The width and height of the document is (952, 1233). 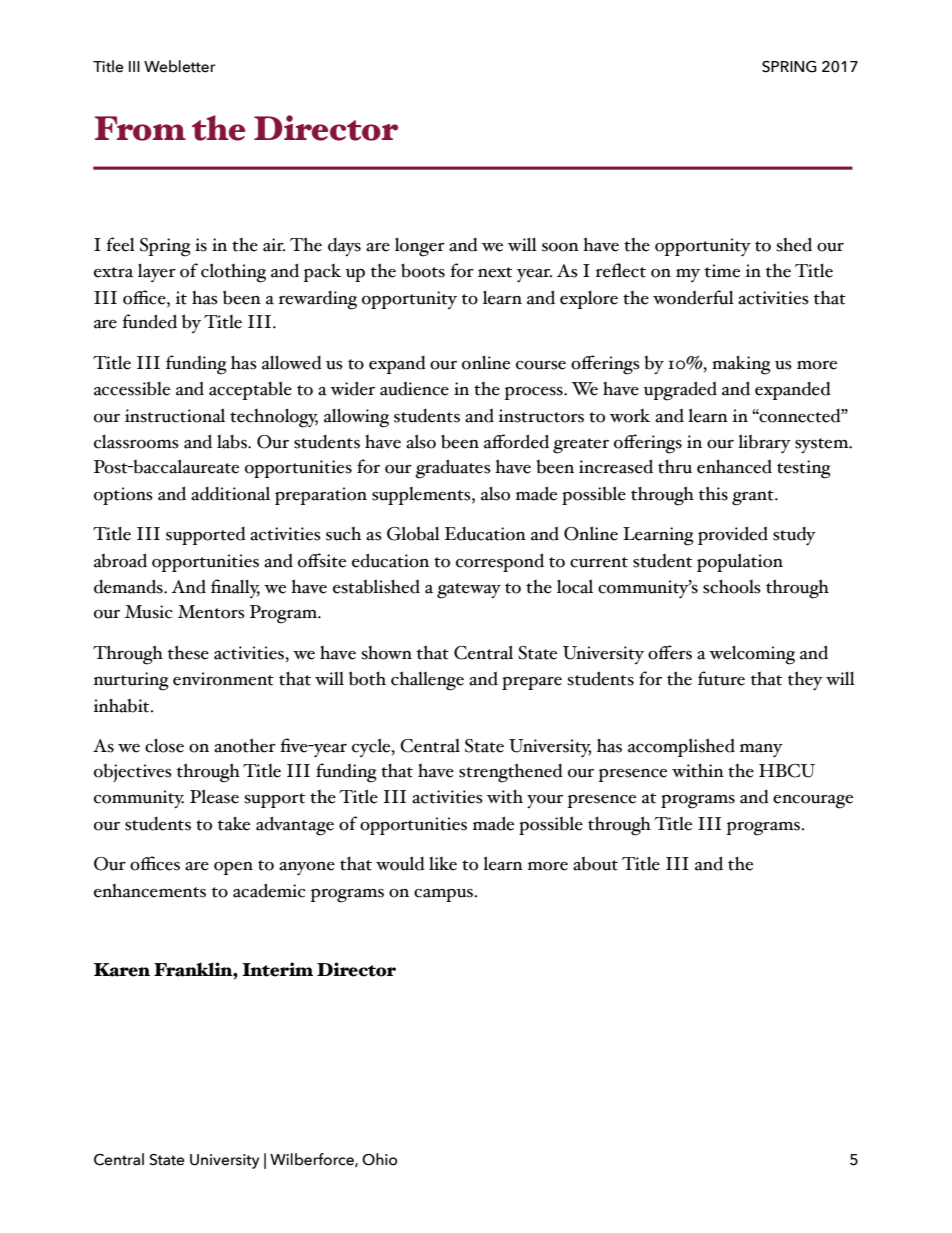 What do you see at coordinates (752, 655) in the document?
I see `welcoming` at bounding box center [752, 655].
